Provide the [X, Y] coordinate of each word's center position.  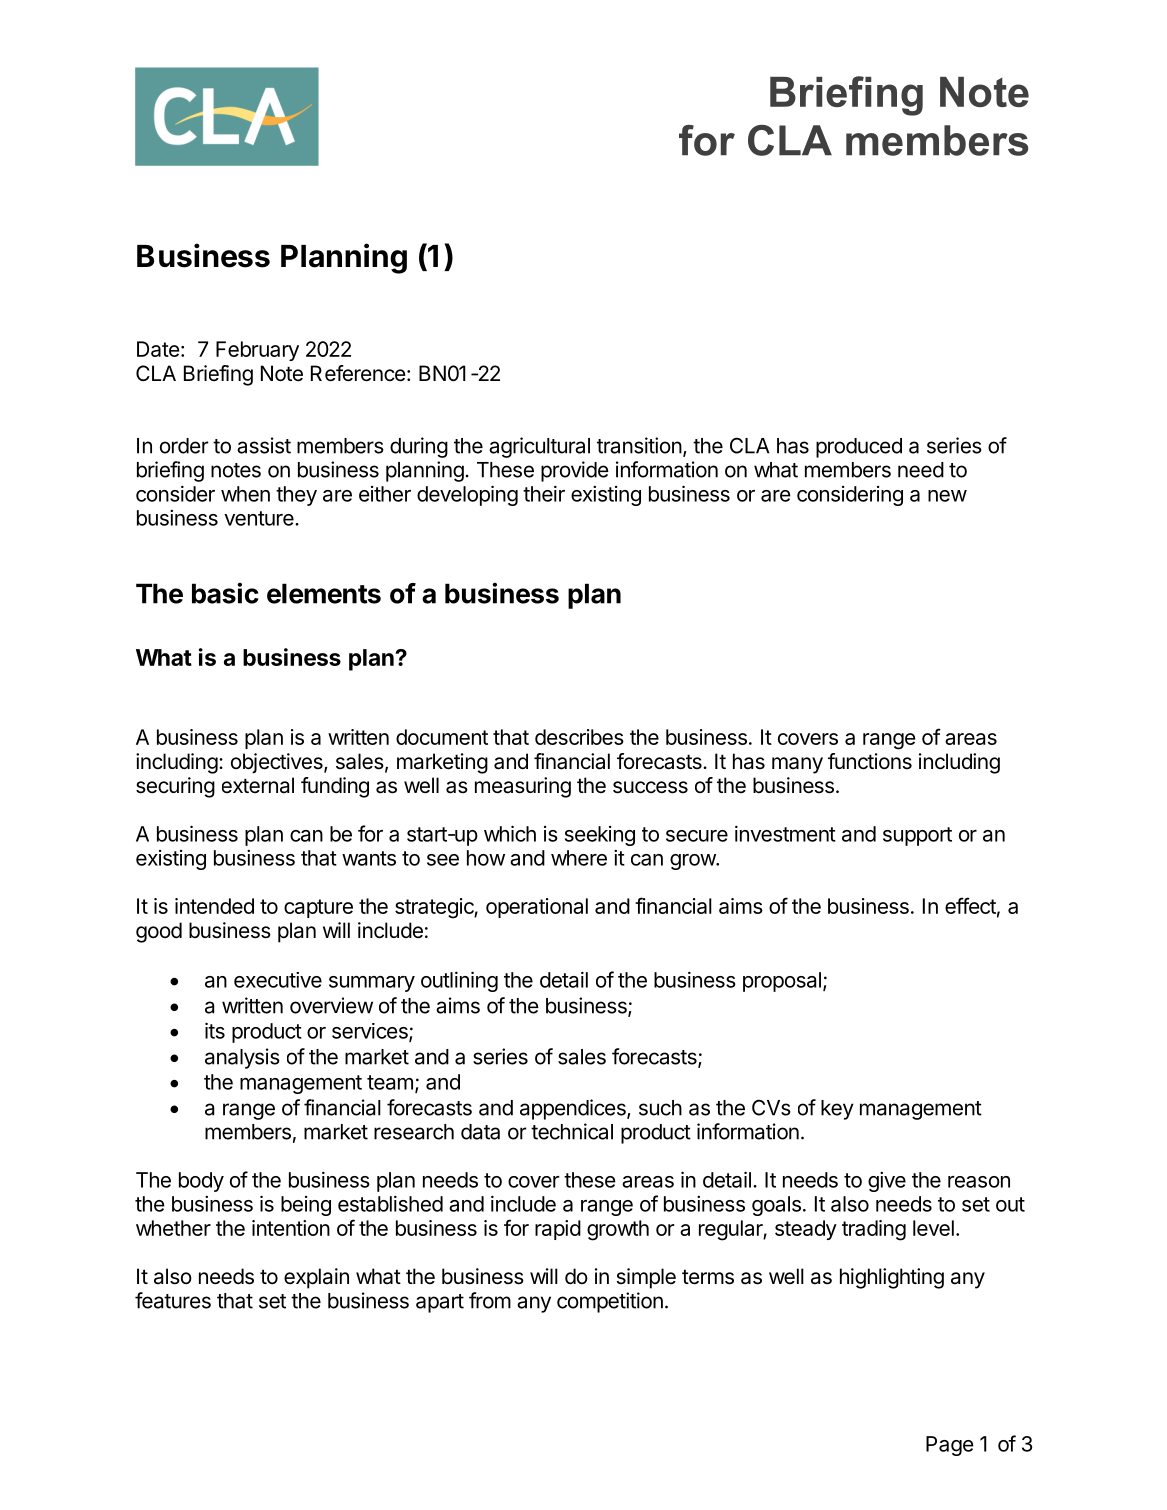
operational [537, 908]
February [257, 351]
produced [859, 448]
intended [214, 906]
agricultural [539, 447]
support [917, 836]
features [173, 1300]
